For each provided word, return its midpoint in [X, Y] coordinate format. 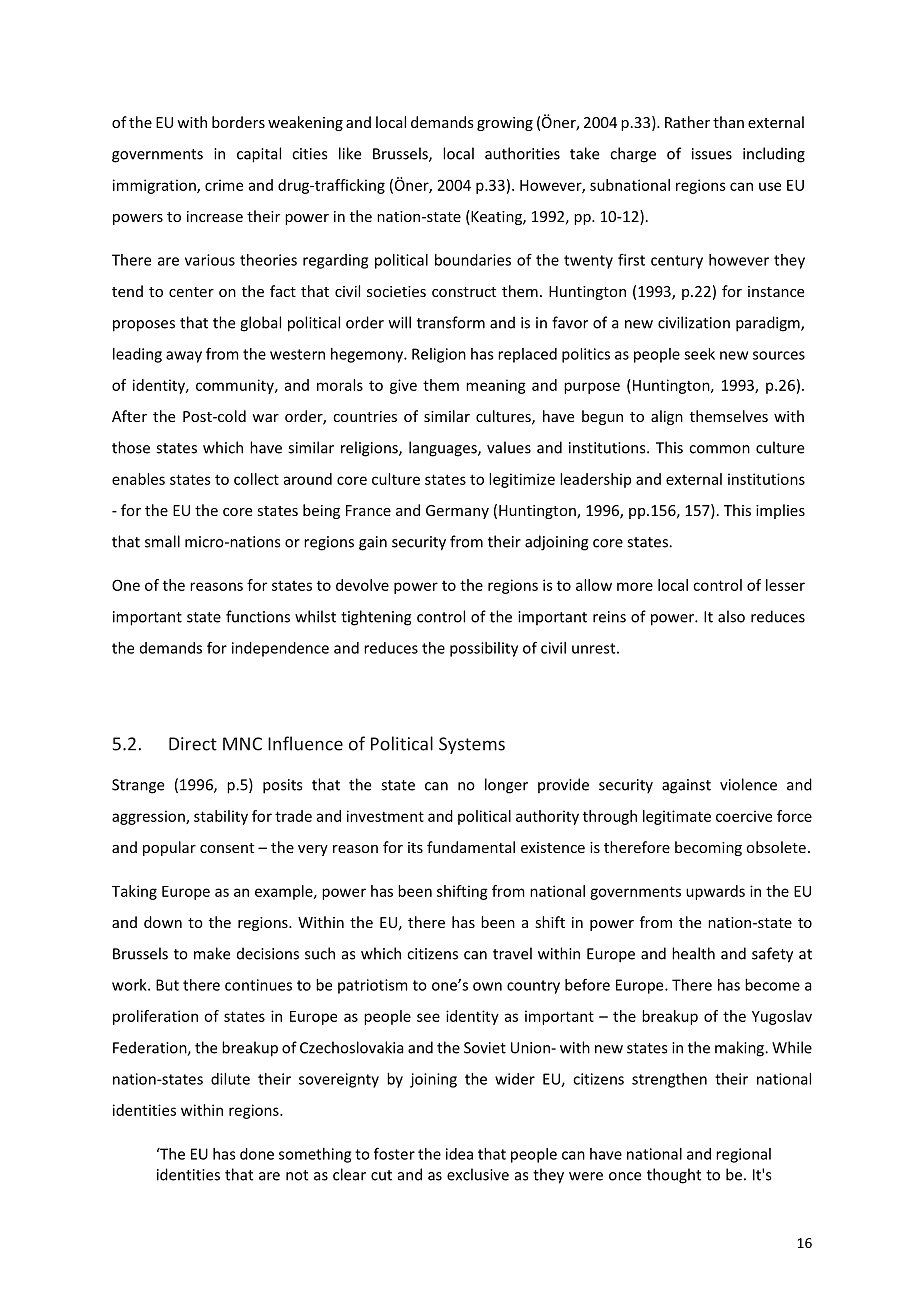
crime [224, 185]
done [257, 1154]
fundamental [471, 847]
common [719, 449]
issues [712, 154]
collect [256, 479]
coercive [744, 816]
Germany [457, 512]
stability [221, 817]
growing [505, 124]
